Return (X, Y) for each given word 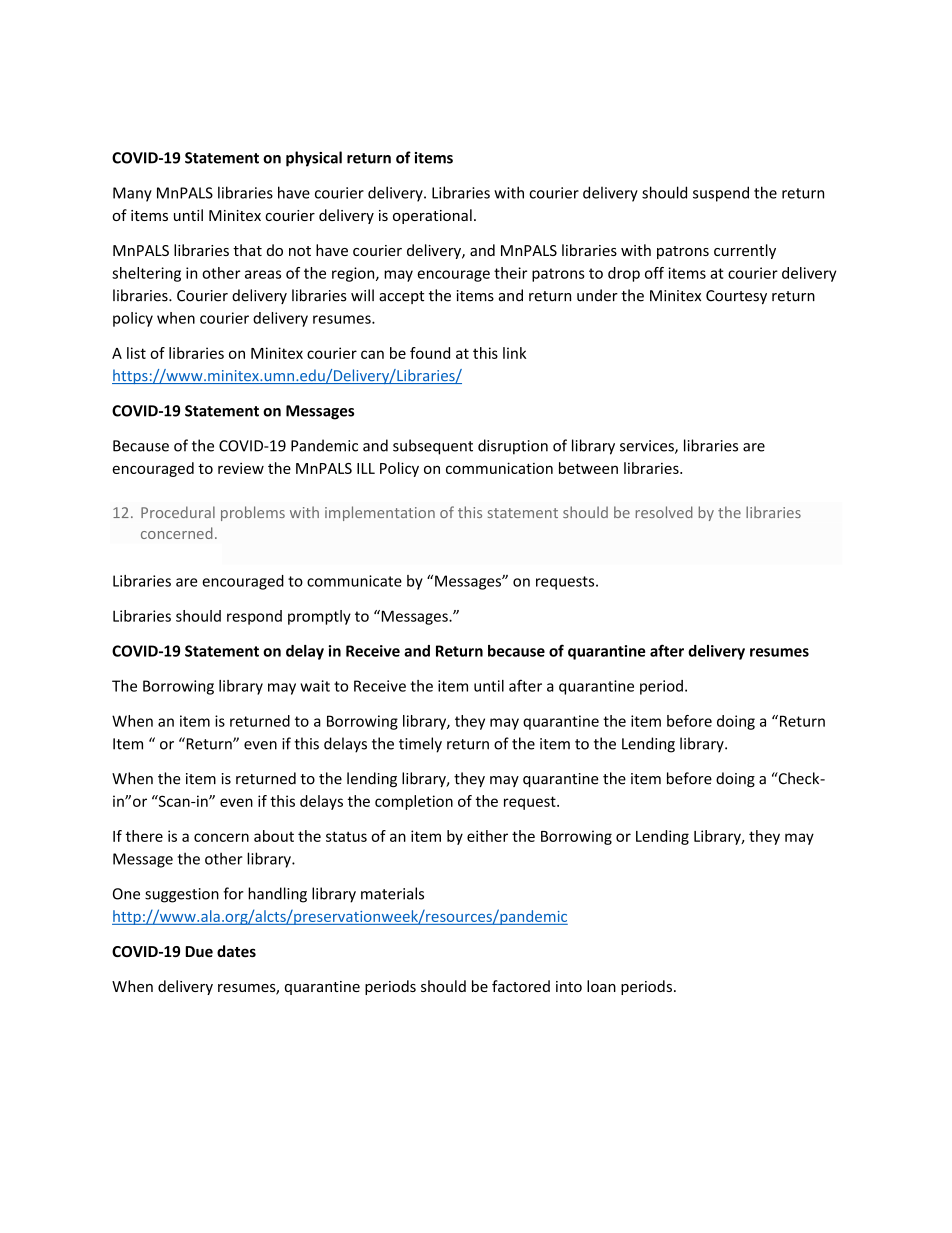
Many (132, 194)
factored (521, 986)
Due (199, 951)
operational (432, 216)
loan (601, 986)
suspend (721, 194)
